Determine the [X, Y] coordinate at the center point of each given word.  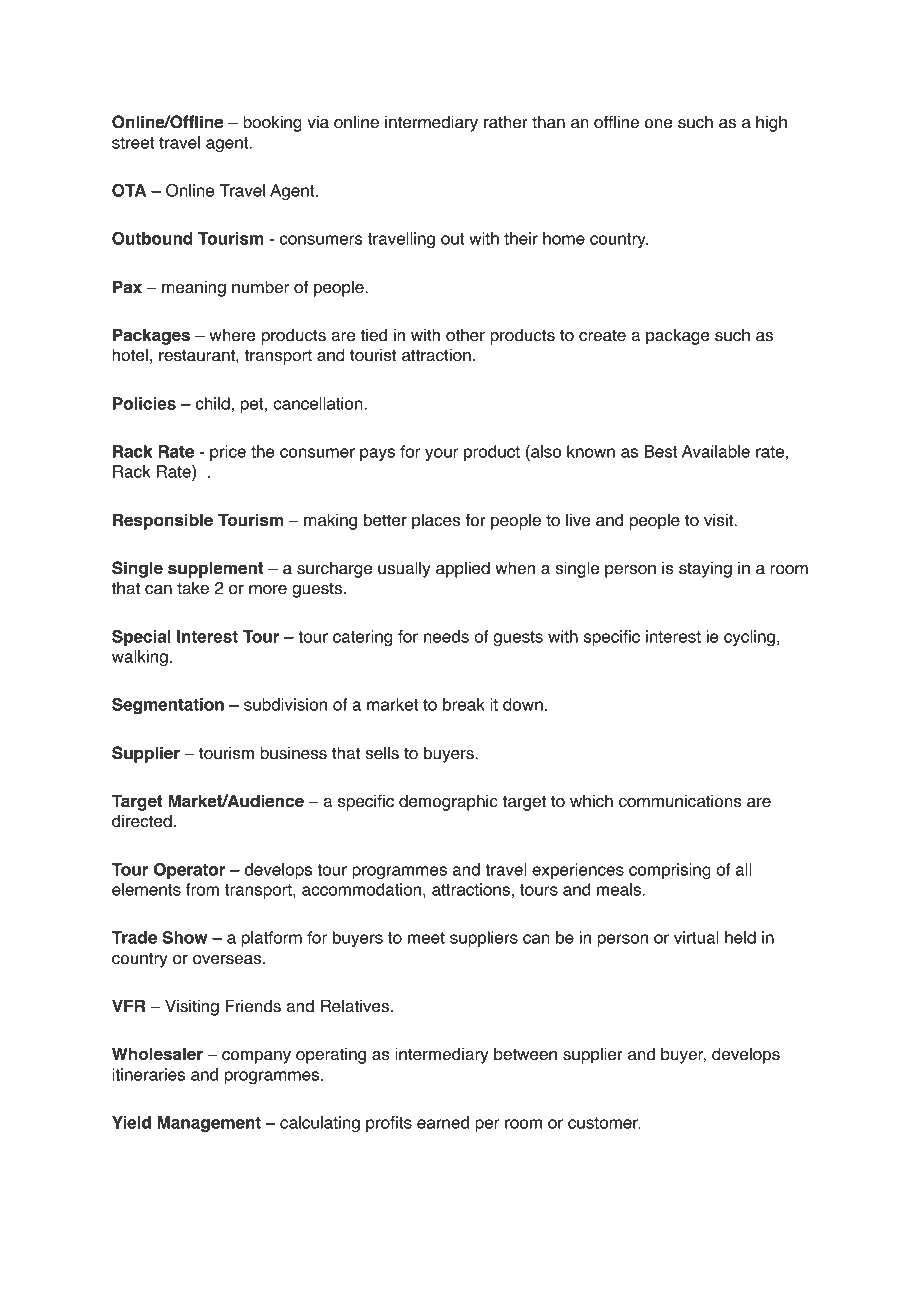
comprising [670, 871]
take [193, 588]
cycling [749, 638]
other [465, 335]
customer [604, 1123]
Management [209, 1124]
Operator [189, 871]
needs [446, 636]
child [213, 403]
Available [716, 451]
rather [506, 122]
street [133, 143]
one [658, 124]
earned [443, 1122]
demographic [448, 802]
